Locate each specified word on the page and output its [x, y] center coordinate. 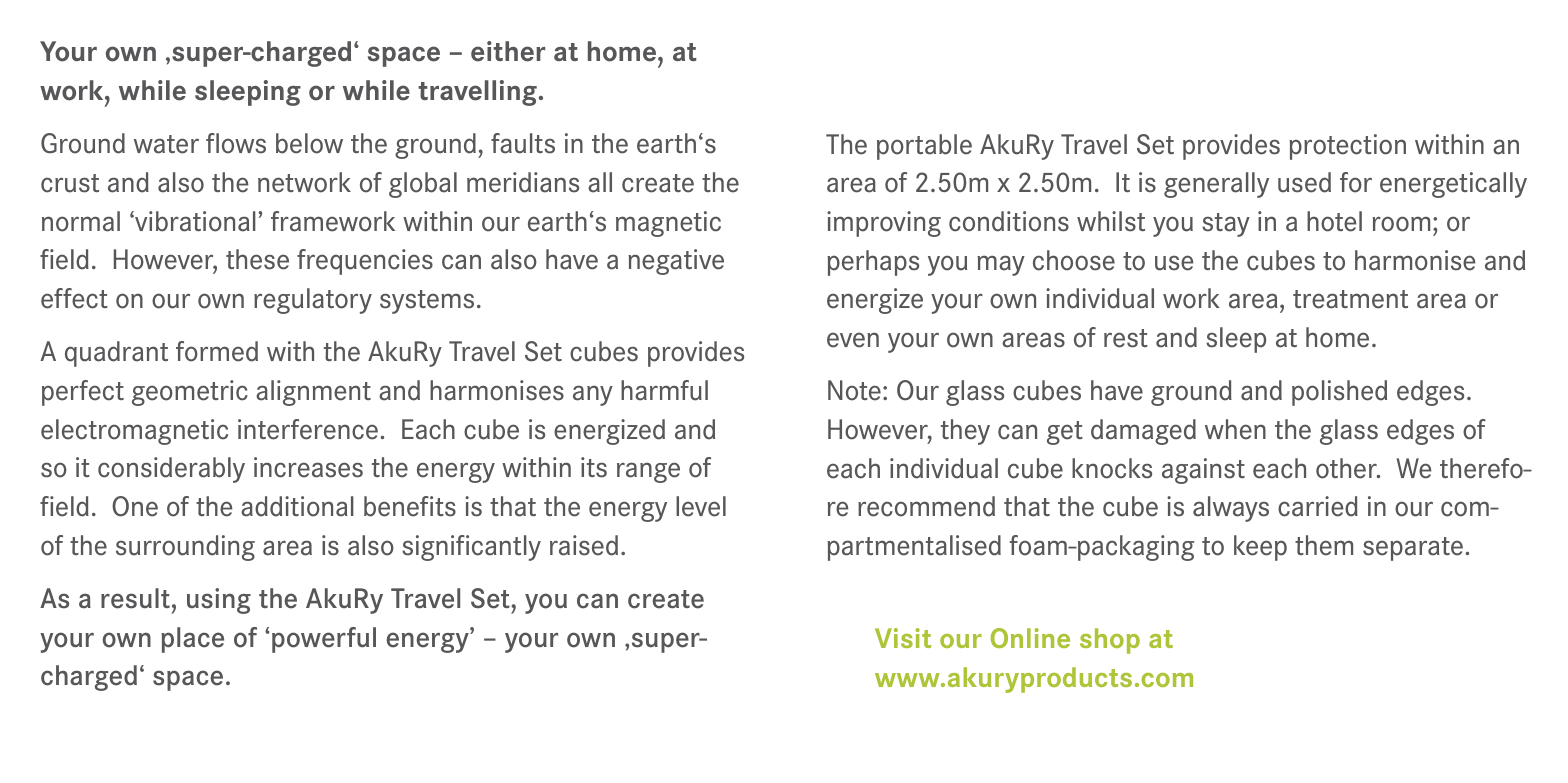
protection [1347, 147]
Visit [903, 638]
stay [1226, 225]
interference [308, 429]
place [192, 640]
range [648, 472]
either [508, 51]
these [257, 259]
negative [676, 262]
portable [924, 147]
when [1235, 429]
